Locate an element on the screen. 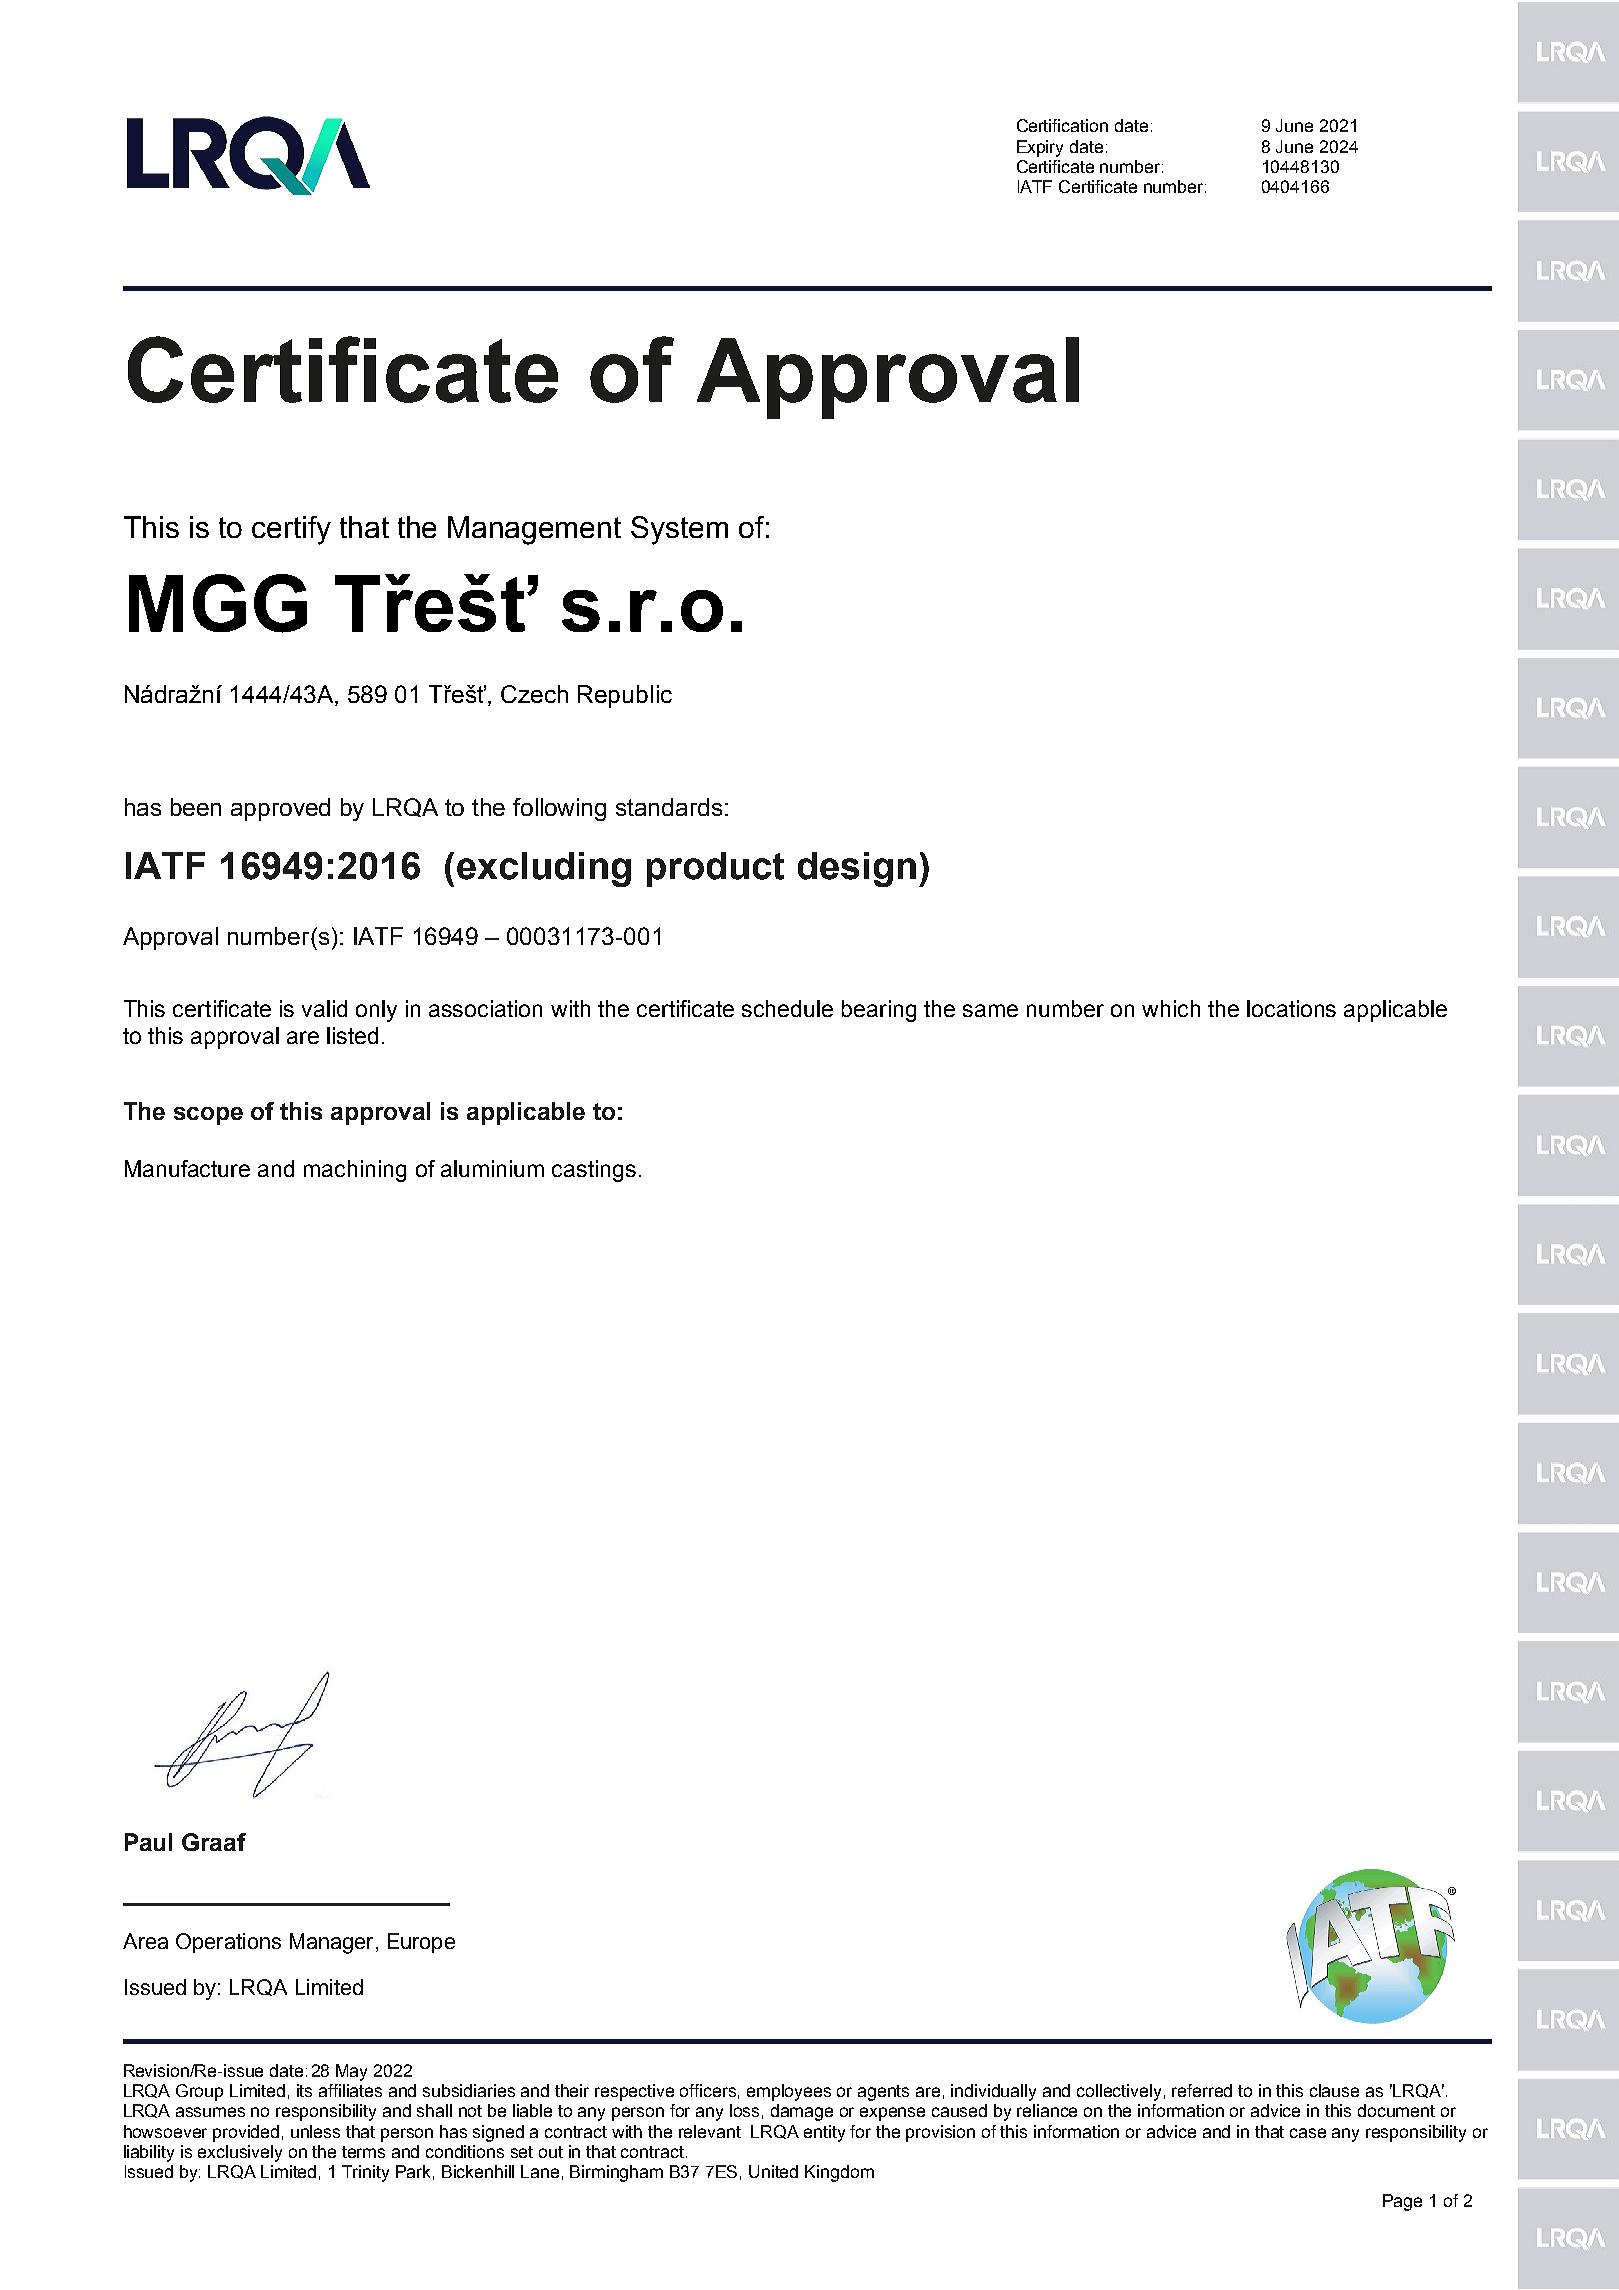 The width and height of the screenshot is (1619, 2290). certify is located at coordinates (291, 530).
